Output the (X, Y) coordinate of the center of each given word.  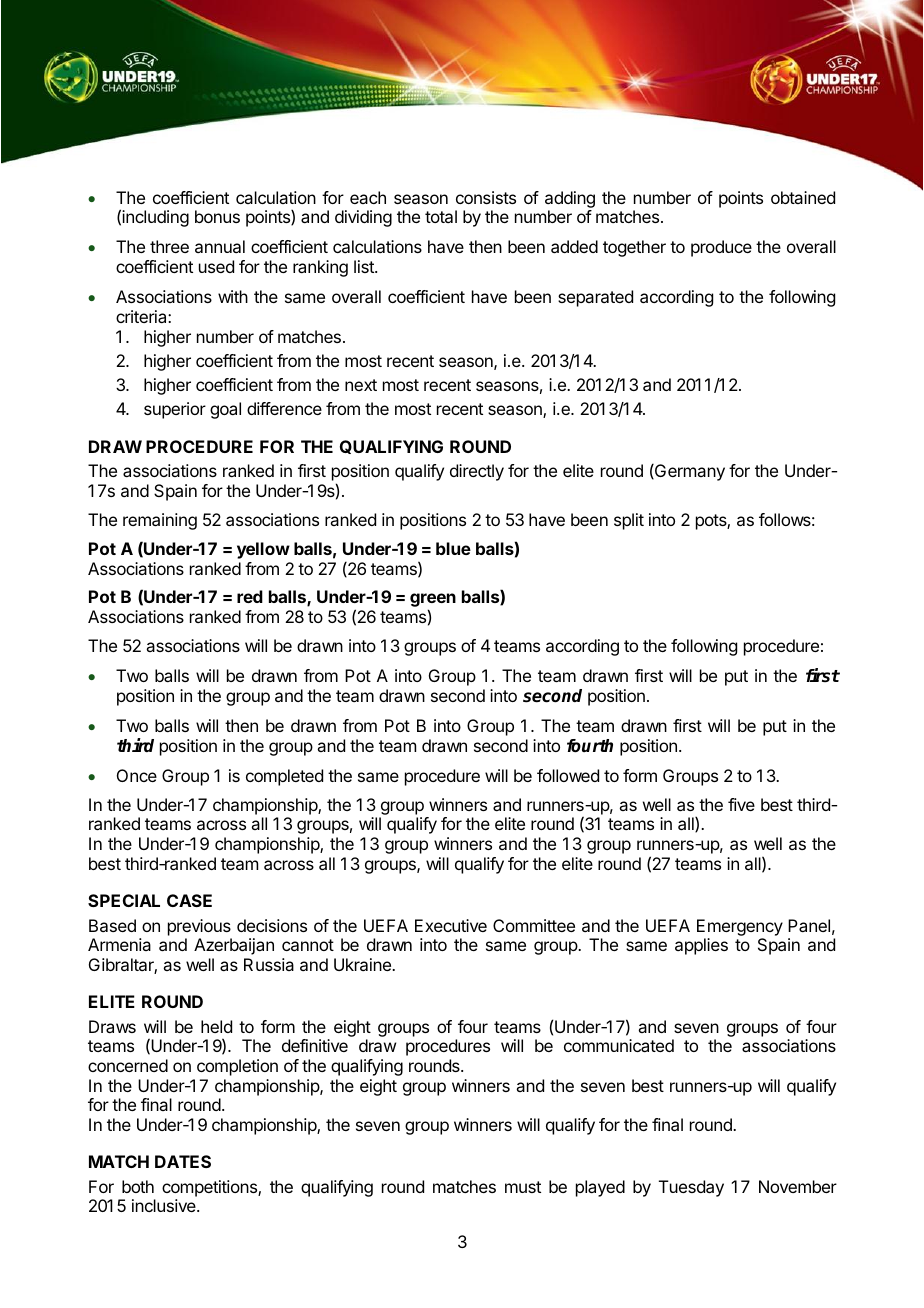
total (441, 216)
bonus (217, 216)
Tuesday (691, 1188)
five (741, 804)
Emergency (740, 927)
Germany (689, 472)
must (523, 1187)
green (433, 601)
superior (175, 410)
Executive (451, 925)
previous (199, 927)
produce (721, 248)
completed (284, 777)
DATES (183, 1161)
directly (477, 472)
